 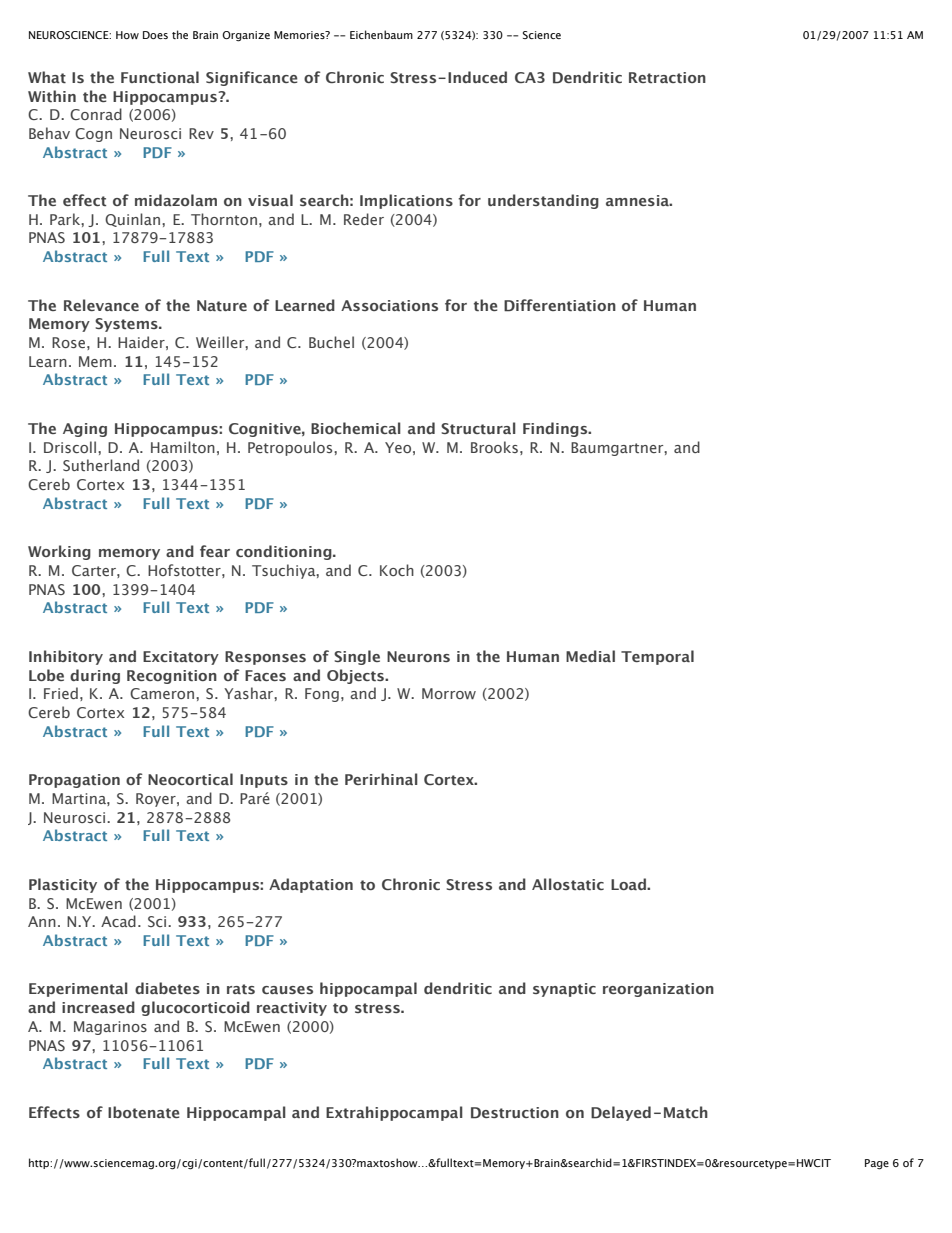 I want to click on Functional, so click(x=160, y=77).
